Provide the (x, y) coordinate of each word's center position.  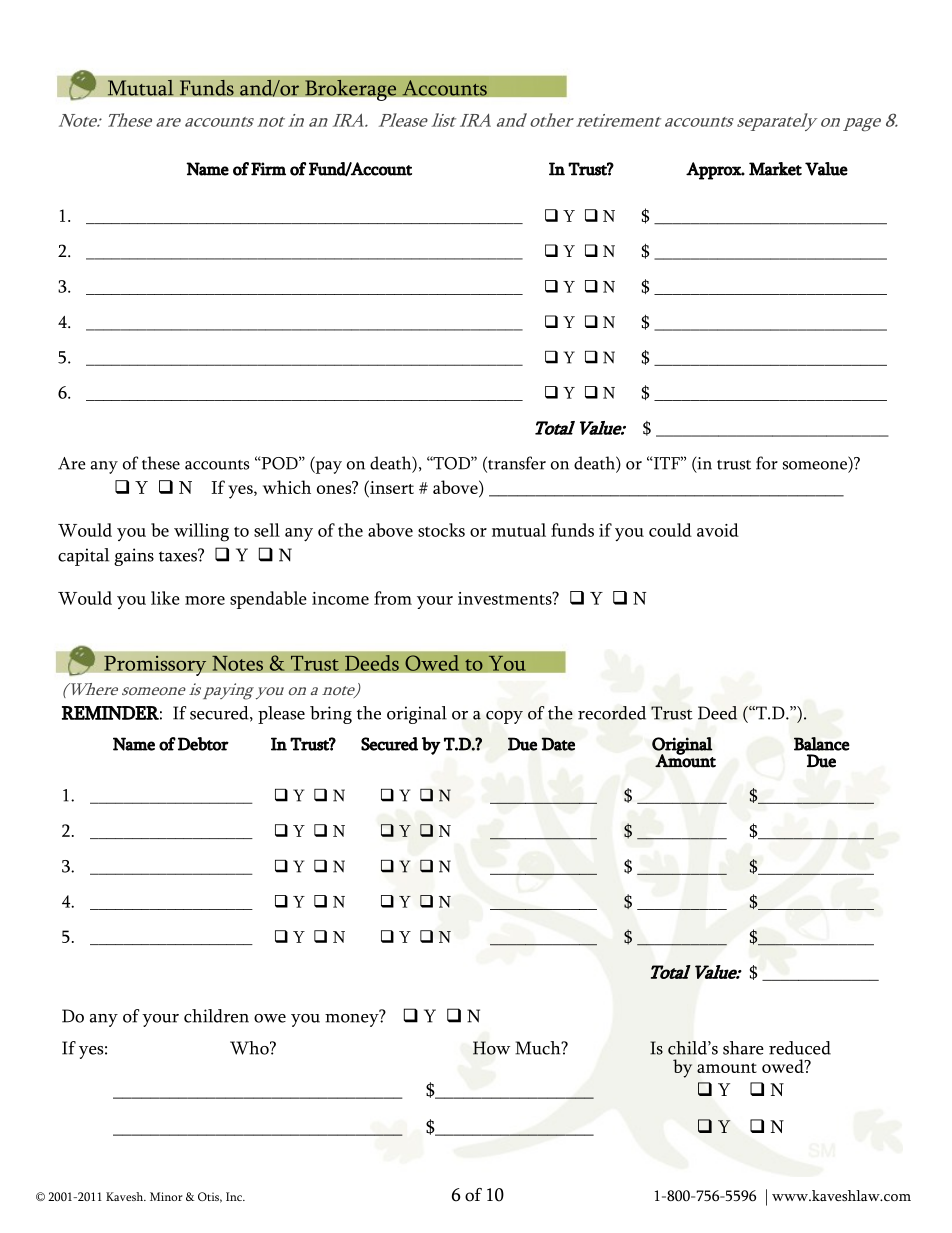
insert (391, 487)
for (767, 463)
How (491, 1048)
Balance (822, 744)
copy (504, 717)
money (353, 1019)
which (287, 487)
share (743, 1048)
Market (775, 169)
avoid (718, 530)
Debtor (203, 744)
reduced (800, 1048)
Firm (268, 169)
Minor (166, 1196)
